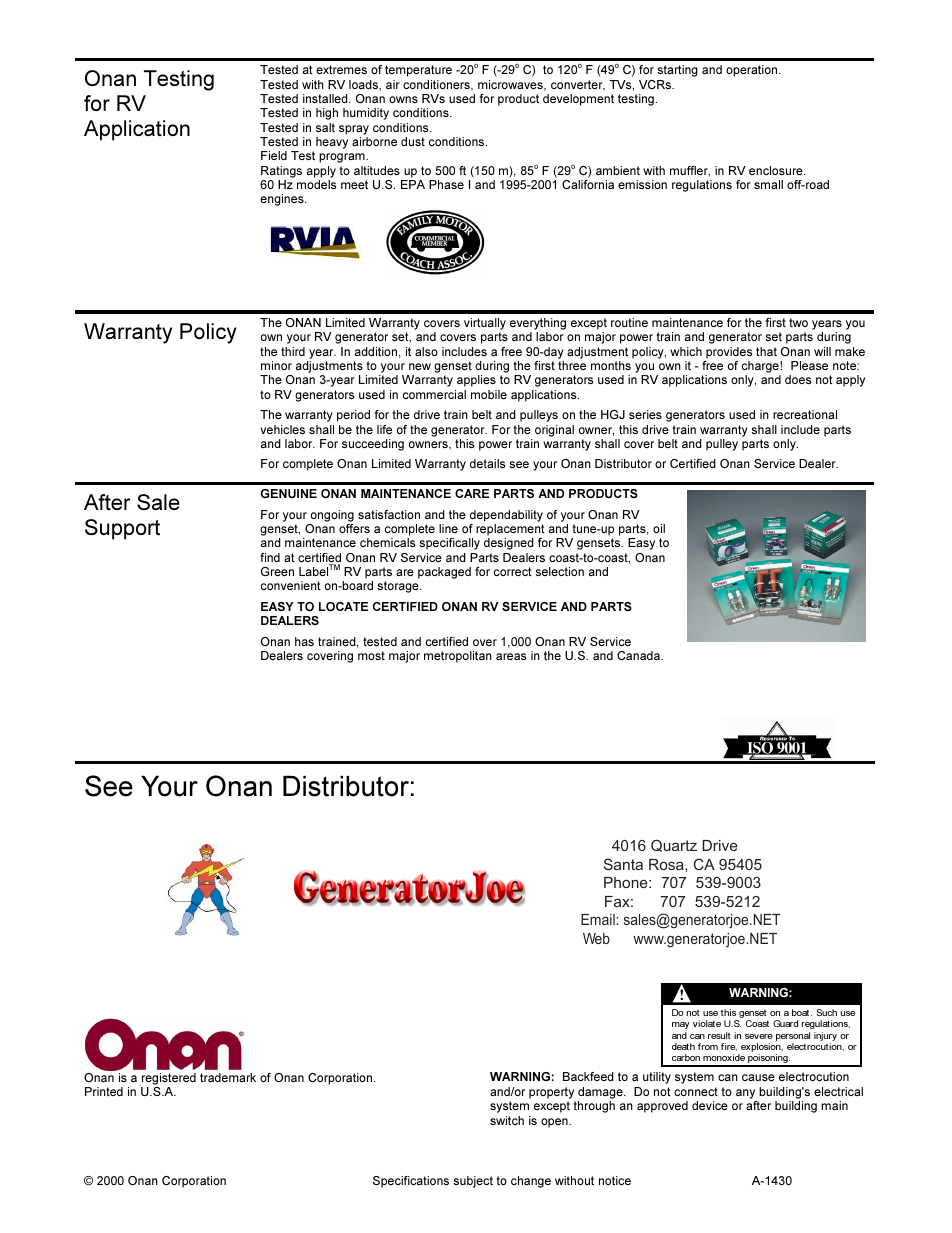  I want to click on microwaves, so click(511, 85).
